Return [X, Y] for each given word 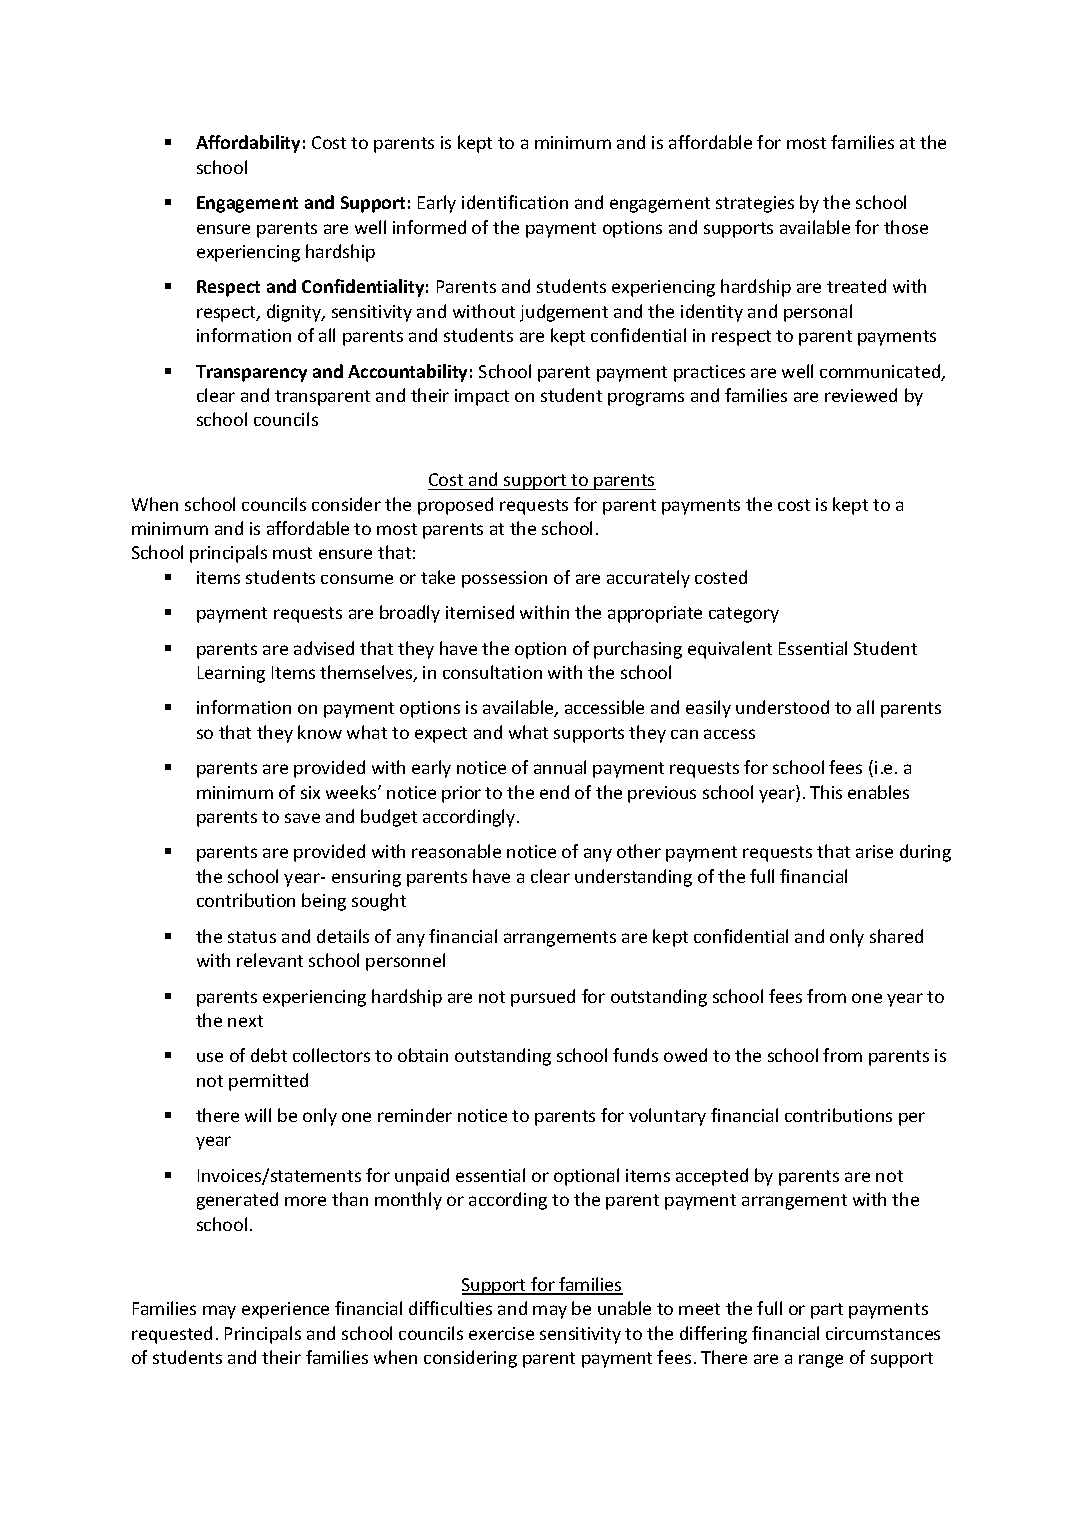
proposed [455, 506]
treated [856, 286]
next [245, 1021]
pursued [543, 998]
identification [515, 202]
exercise [501, 1333]
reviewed [861, 395]
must [292, 553]
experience [285, 1310]
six [310, 792]
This [826, 792]
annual [560, 767]
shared [896, 936]
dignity [295, 313]
